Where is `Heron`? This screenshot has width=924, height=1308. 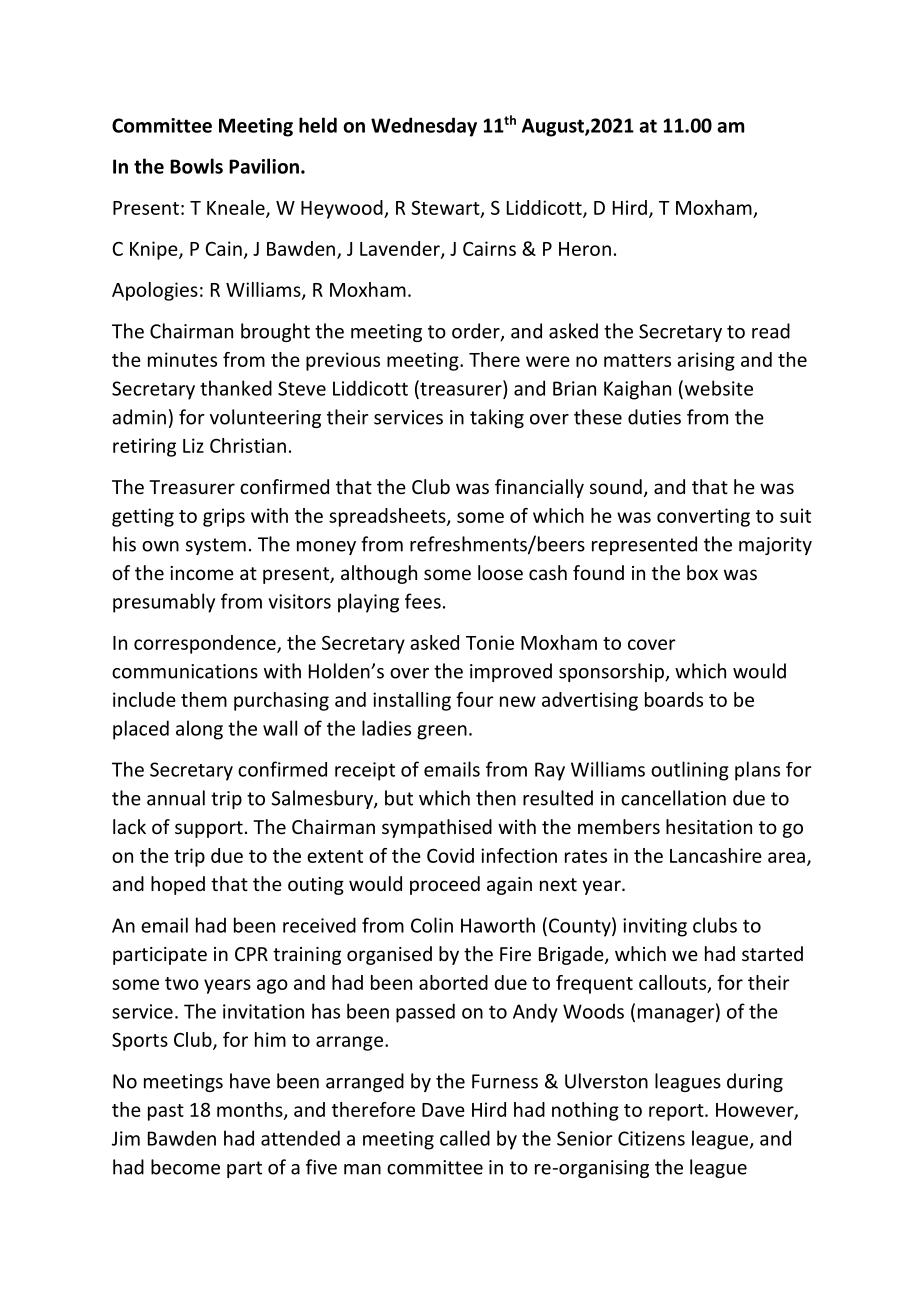 Heron is located at coordinates (585, 249).
